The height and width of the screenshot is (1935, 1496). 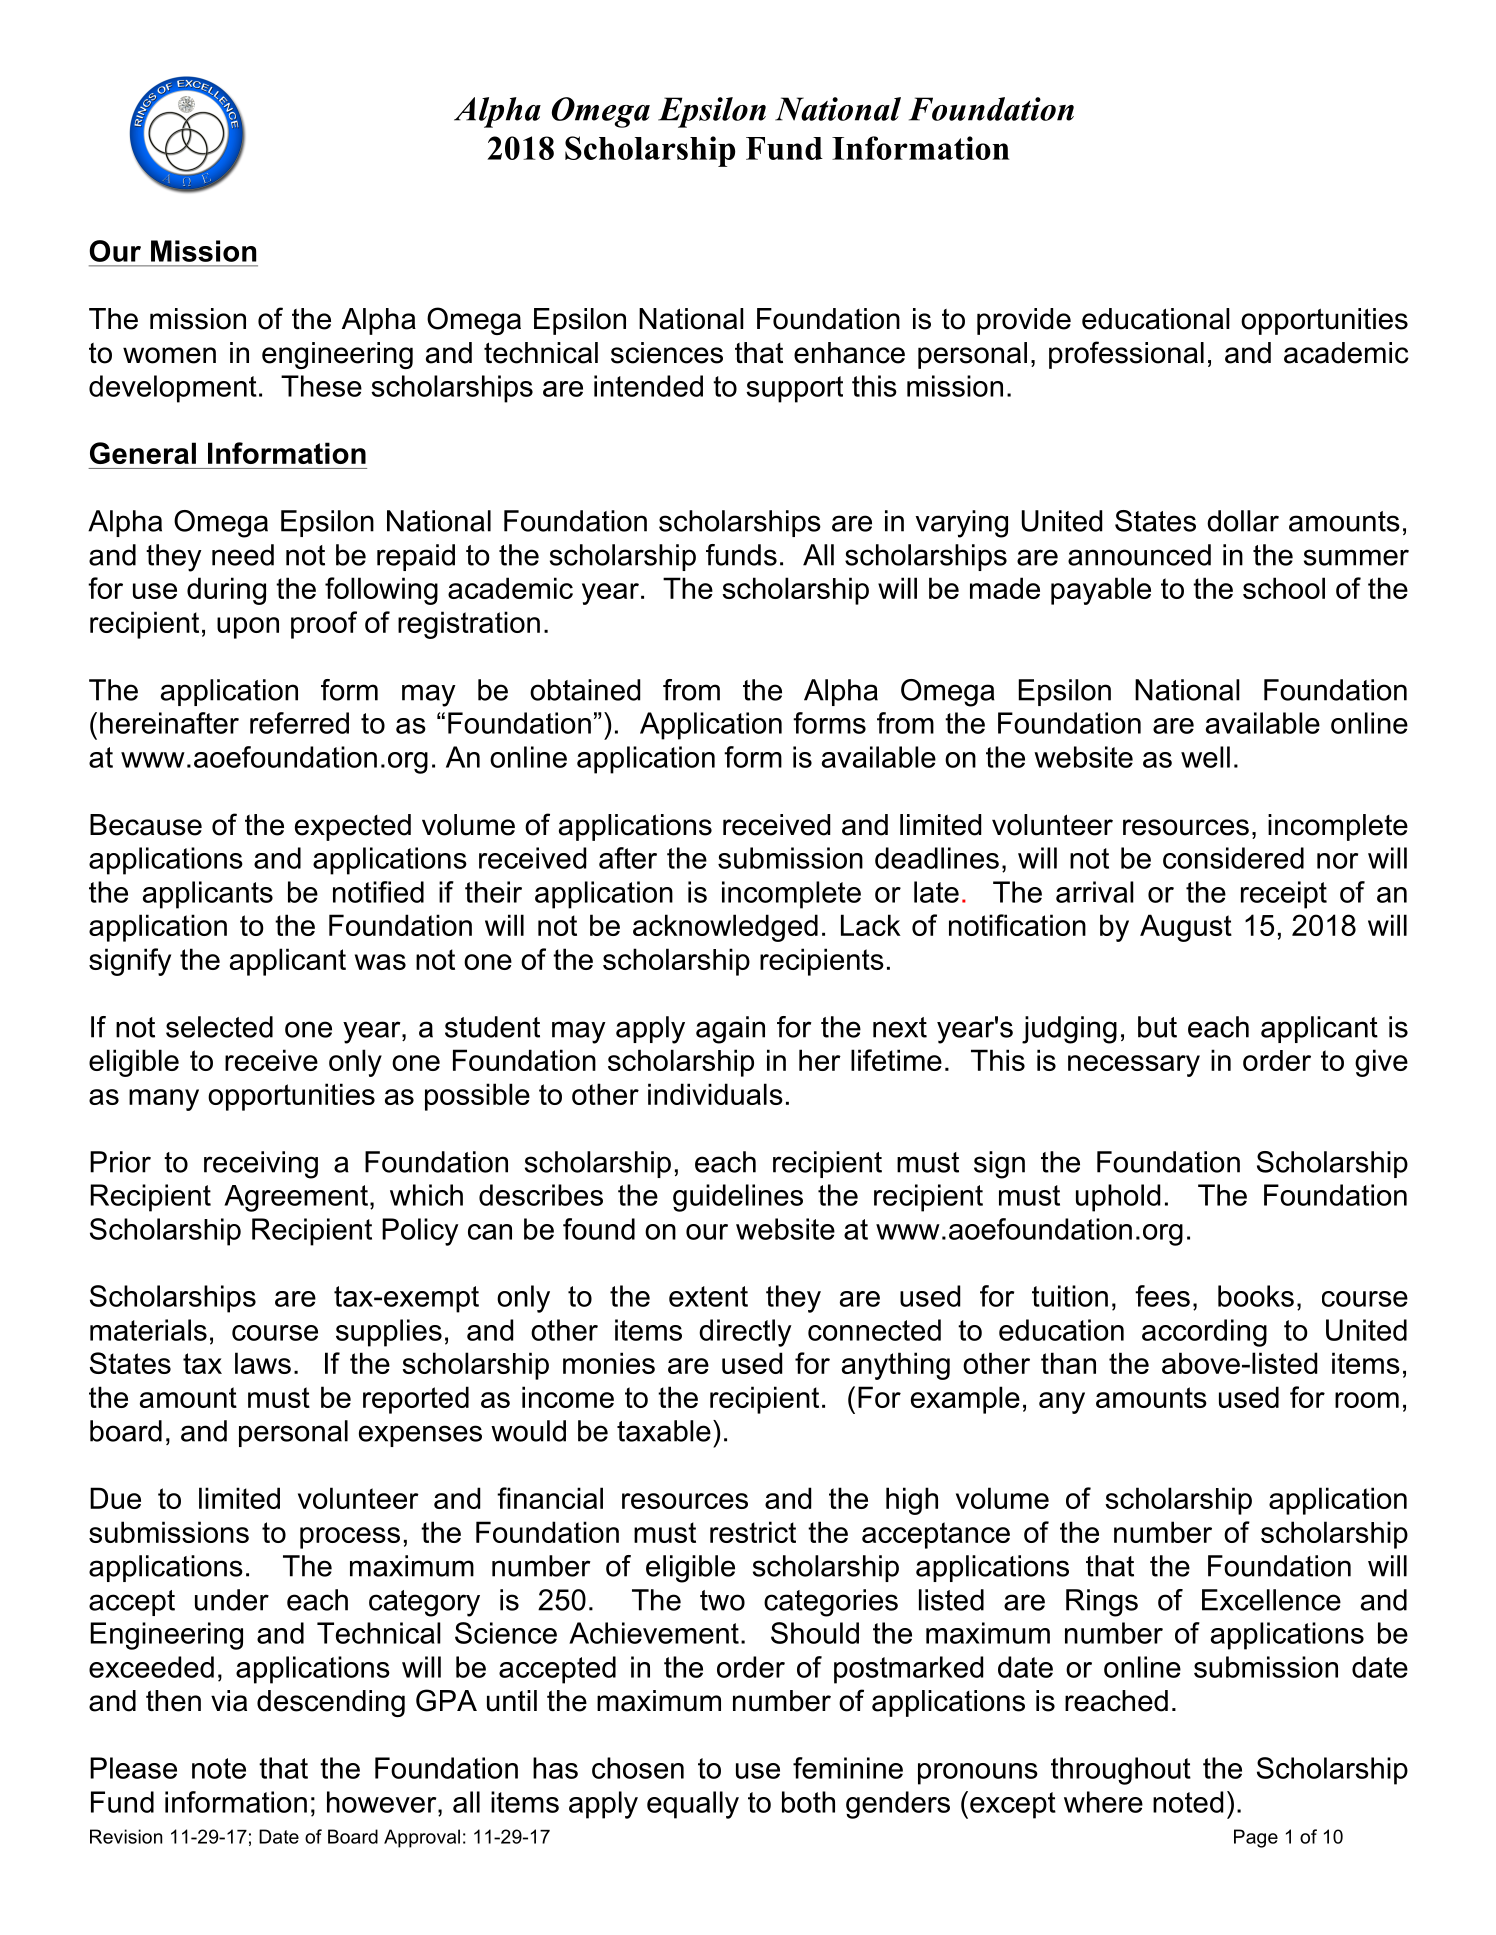 What do you see at coordinates (263, 1363) in the screenshot?
I see `laws` at bounding box center [263, 1363].
